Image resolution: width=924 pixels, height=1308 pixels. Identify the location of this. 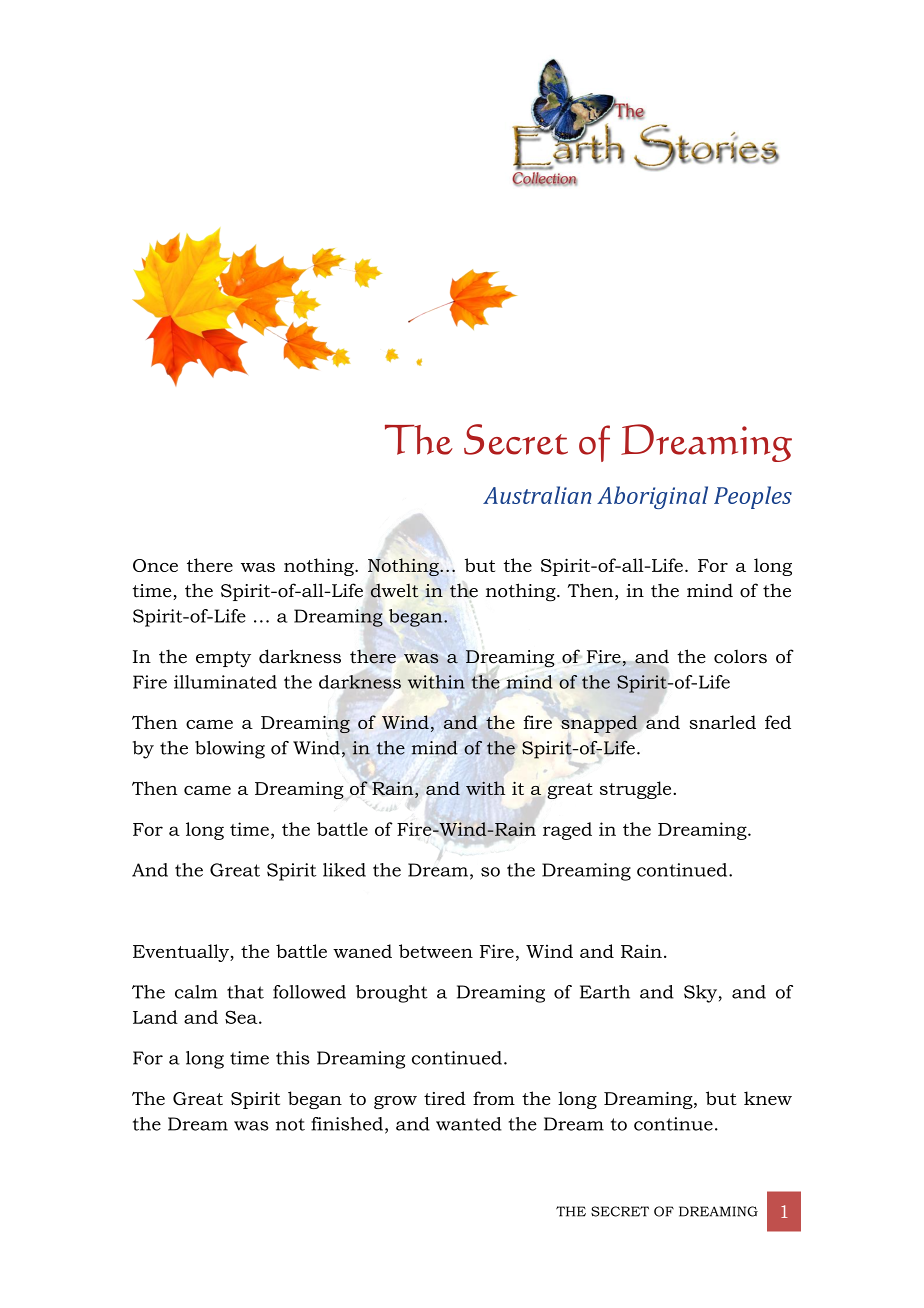
(292, 1058).
